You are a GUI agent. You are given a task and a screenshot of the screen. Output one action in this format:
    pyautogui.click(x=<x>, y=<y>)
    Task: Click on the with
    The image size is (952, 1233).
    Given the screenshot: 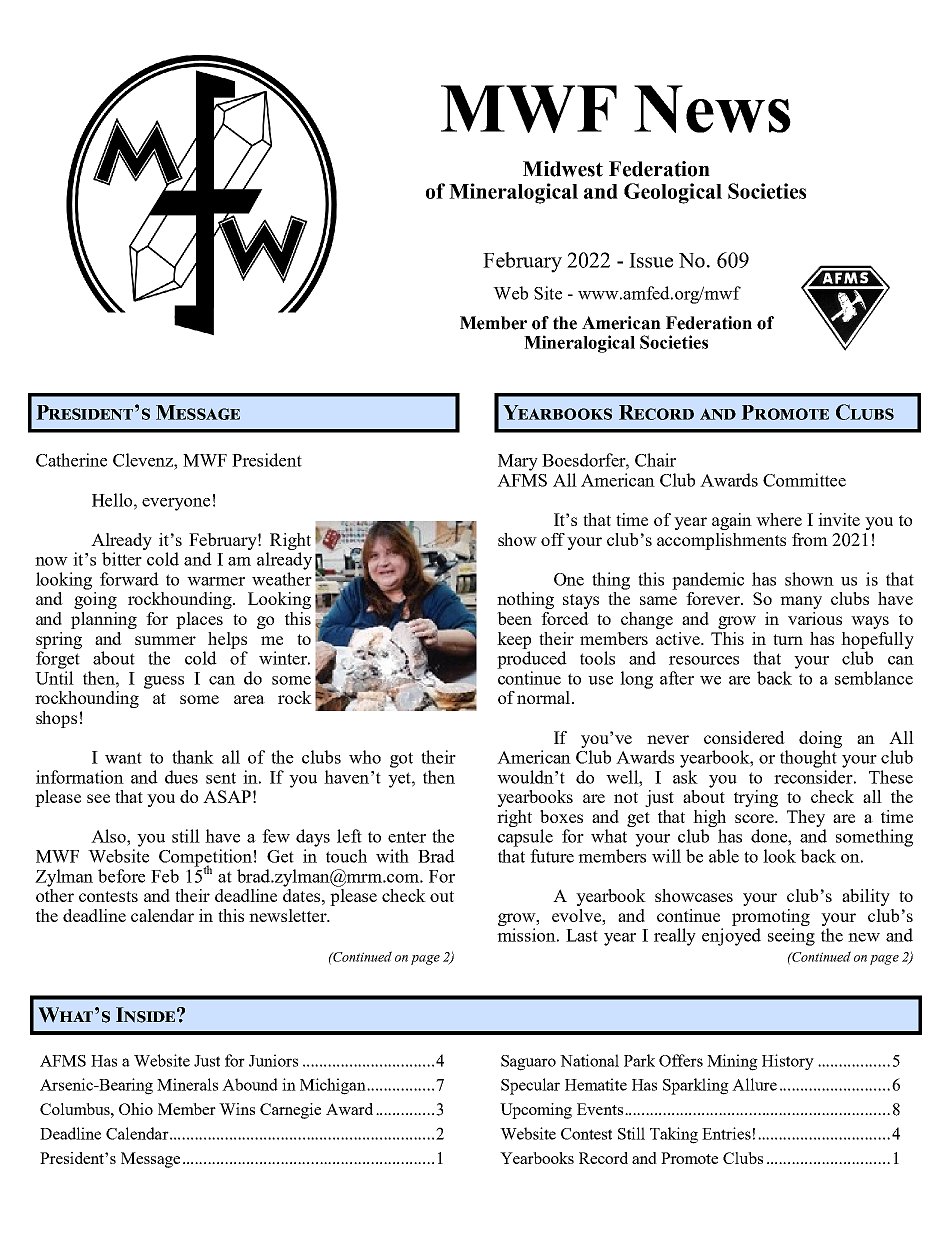 What is the action you would take?
    pyautogui.click(x=392, y=856)
